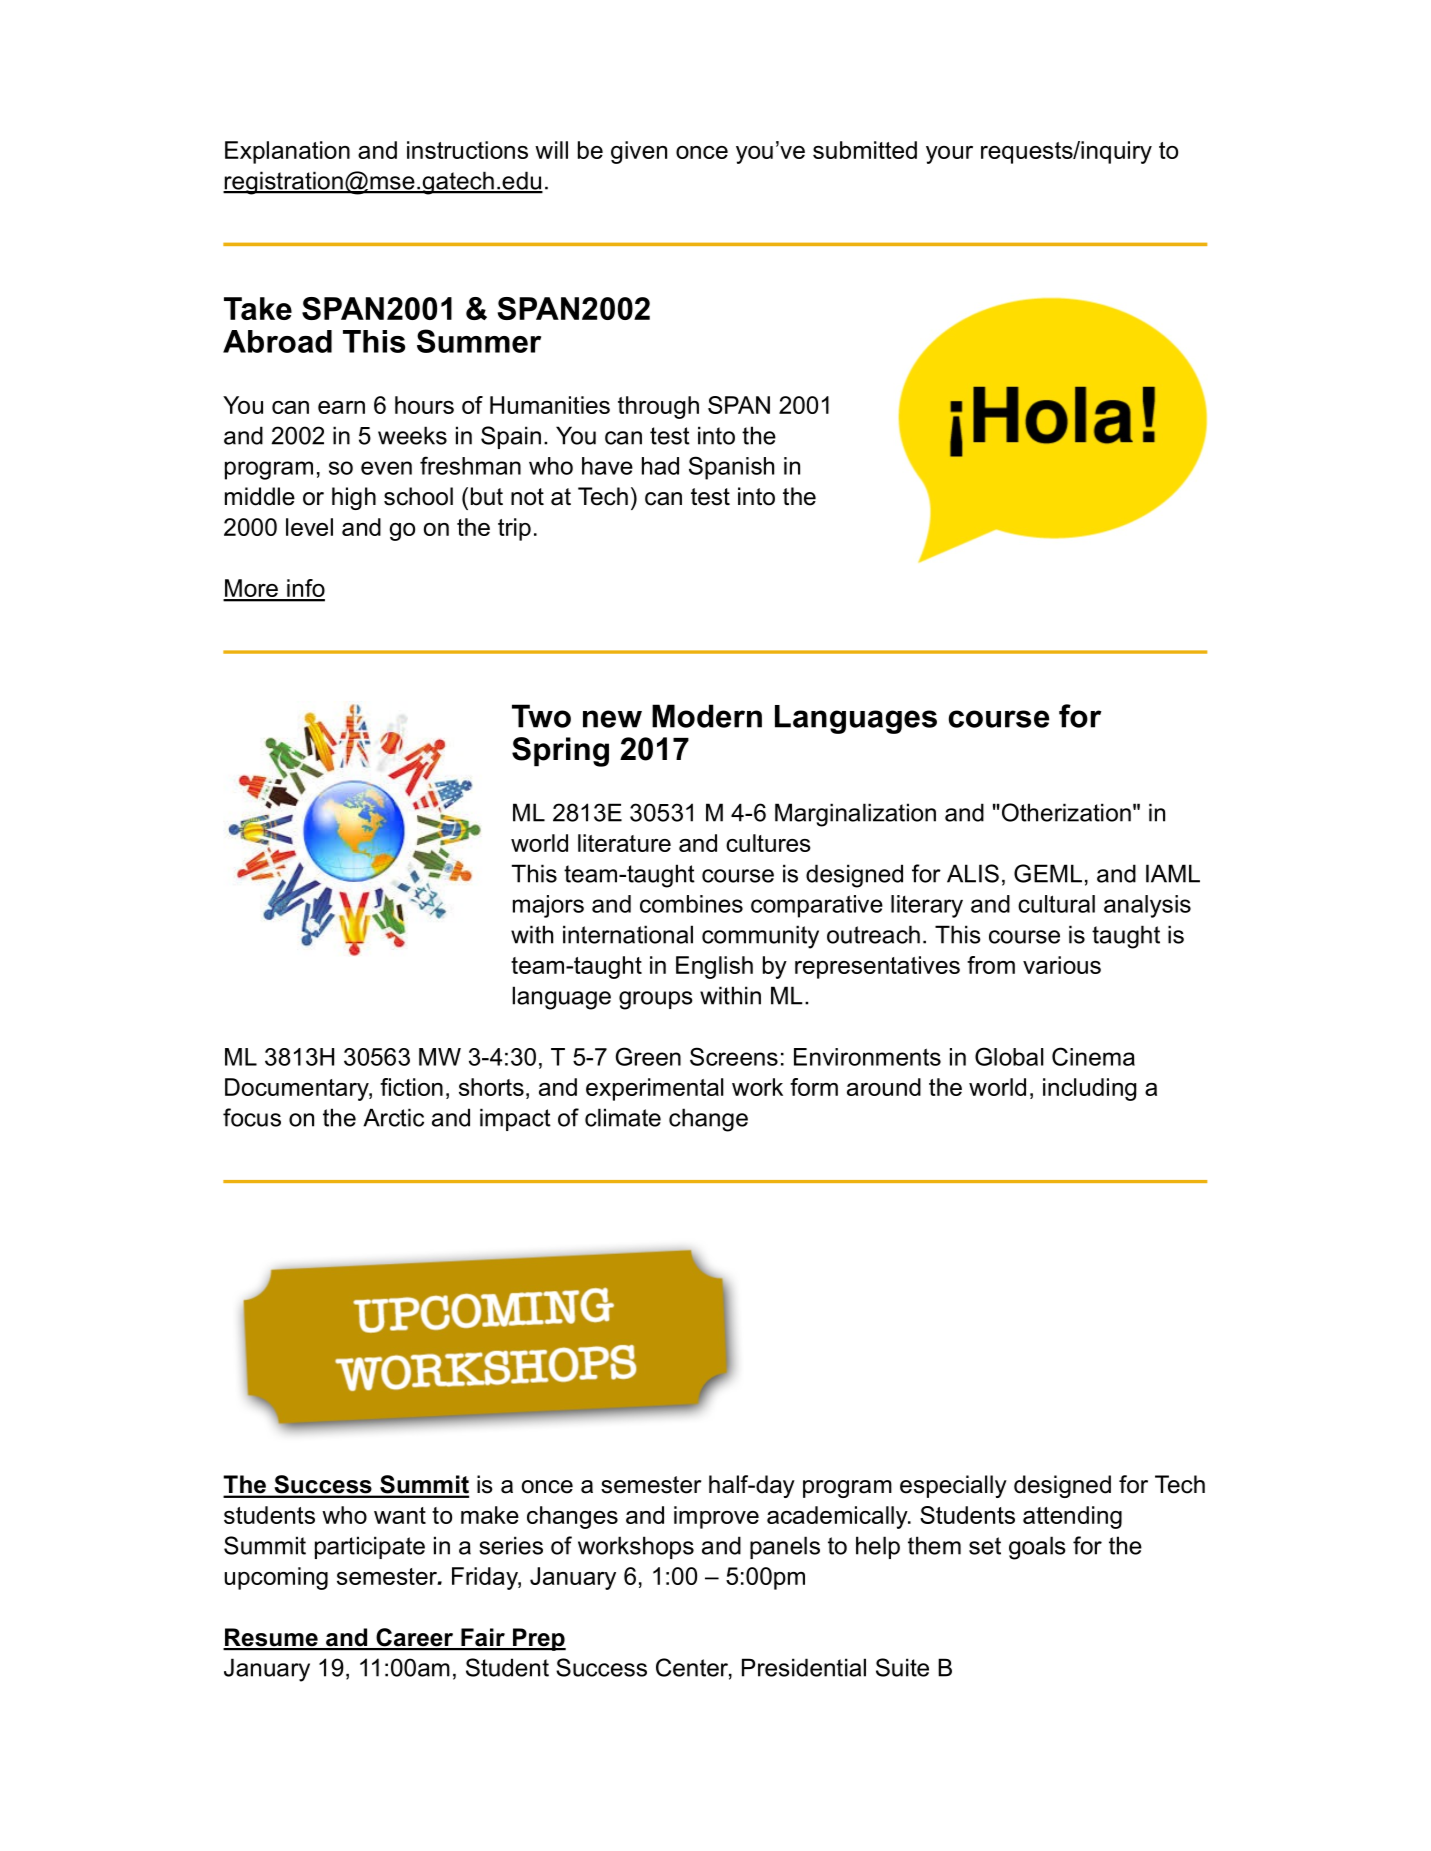  What do you see at coordinates (691, 904) in the screenshot?
I see `combines` at bounding box center [691, 904].
